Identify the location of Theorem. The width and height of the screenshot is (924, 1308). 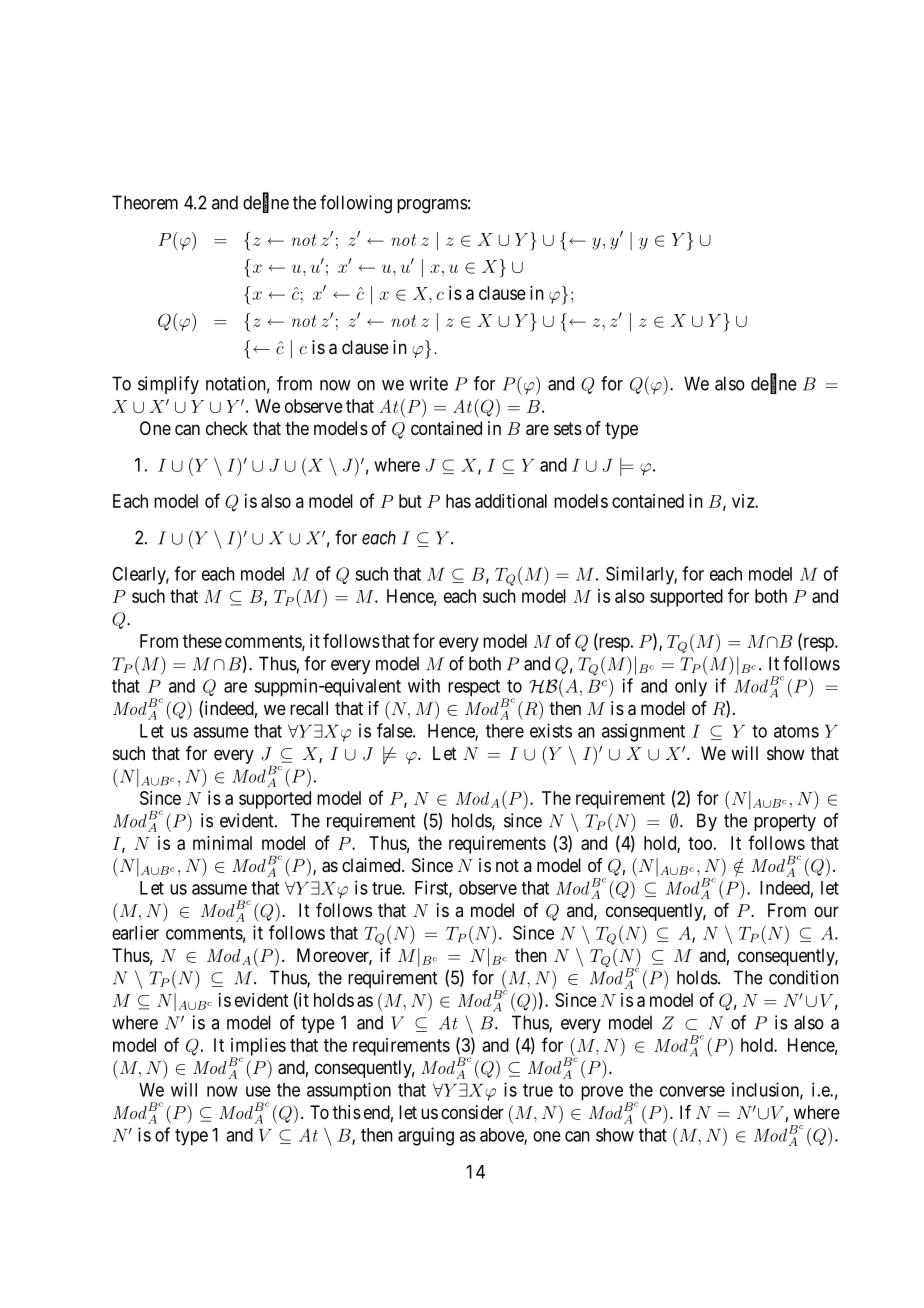
(145, 202).
